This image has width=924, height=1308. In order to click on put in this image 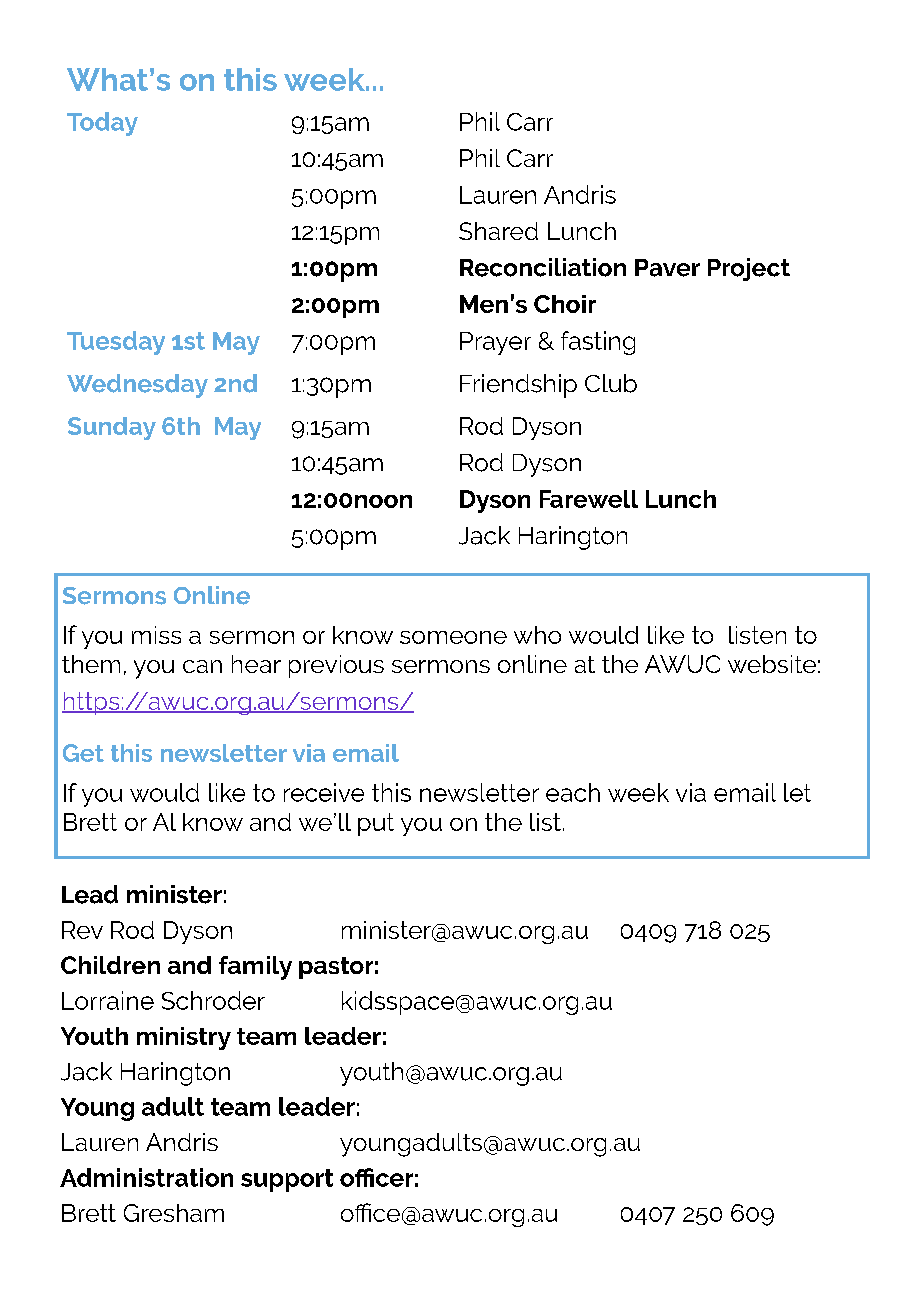, I will do `click(376, 824)`.
